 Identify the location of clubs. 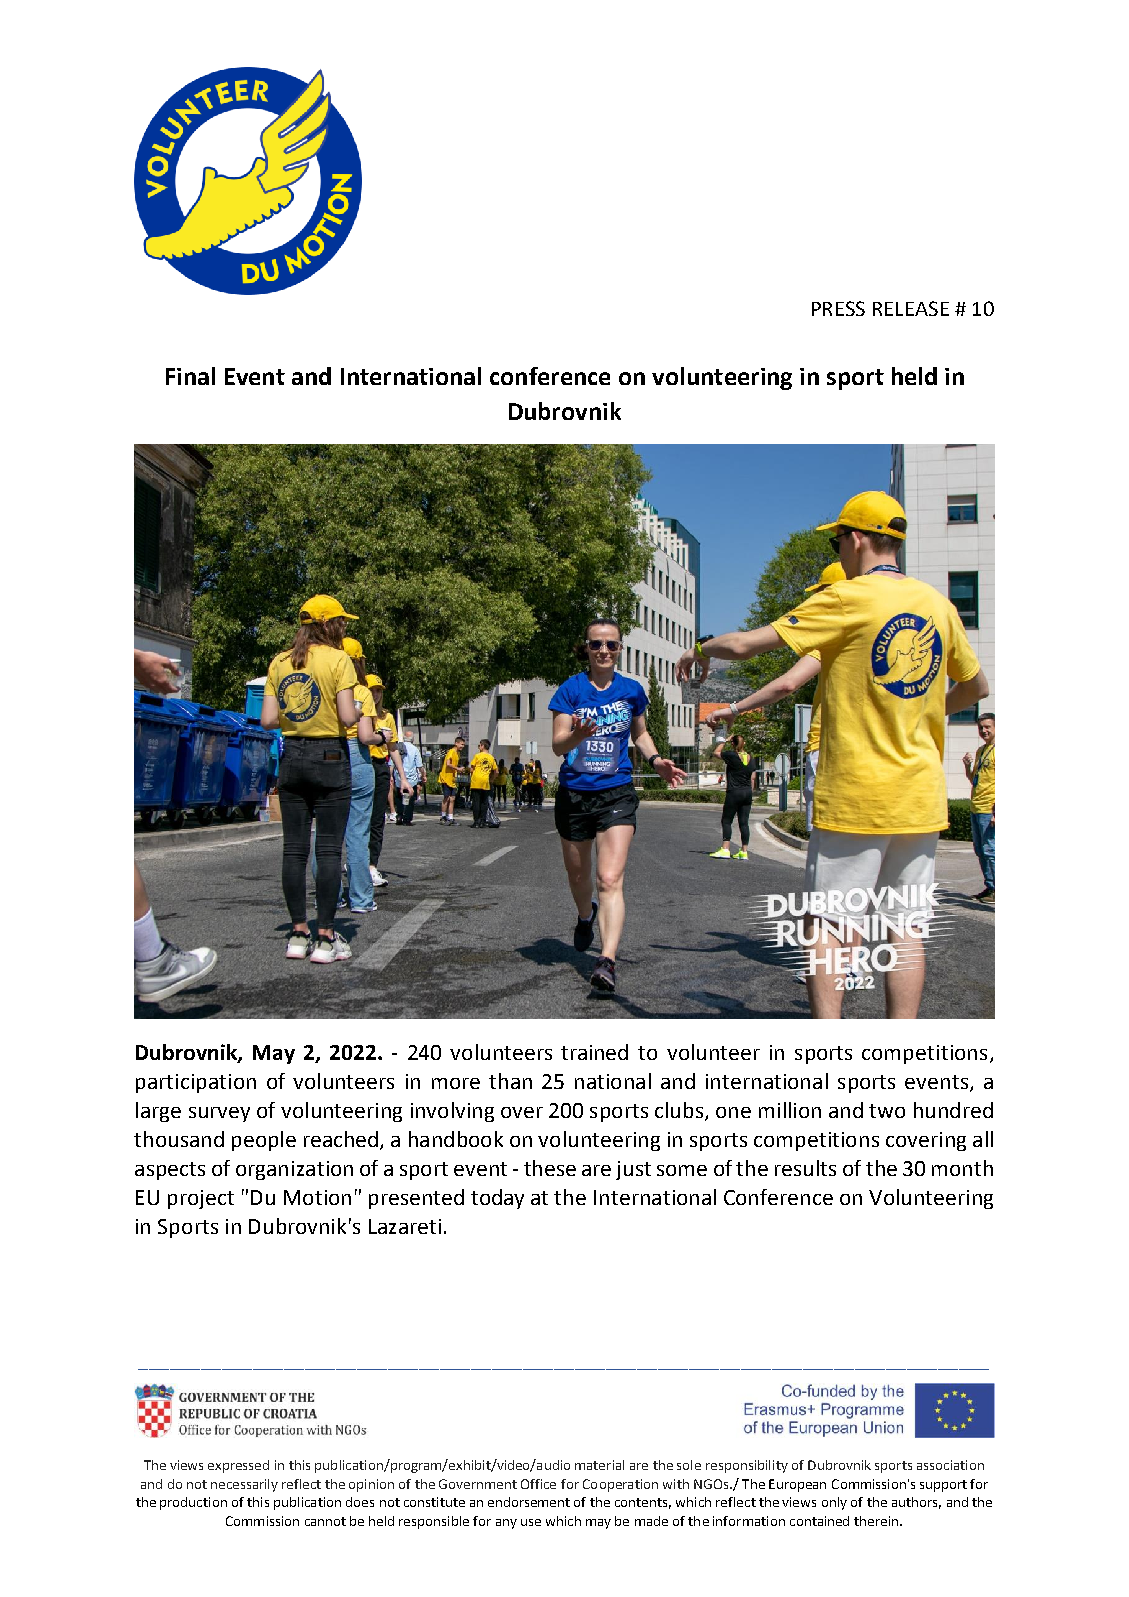
(680, 1111).
